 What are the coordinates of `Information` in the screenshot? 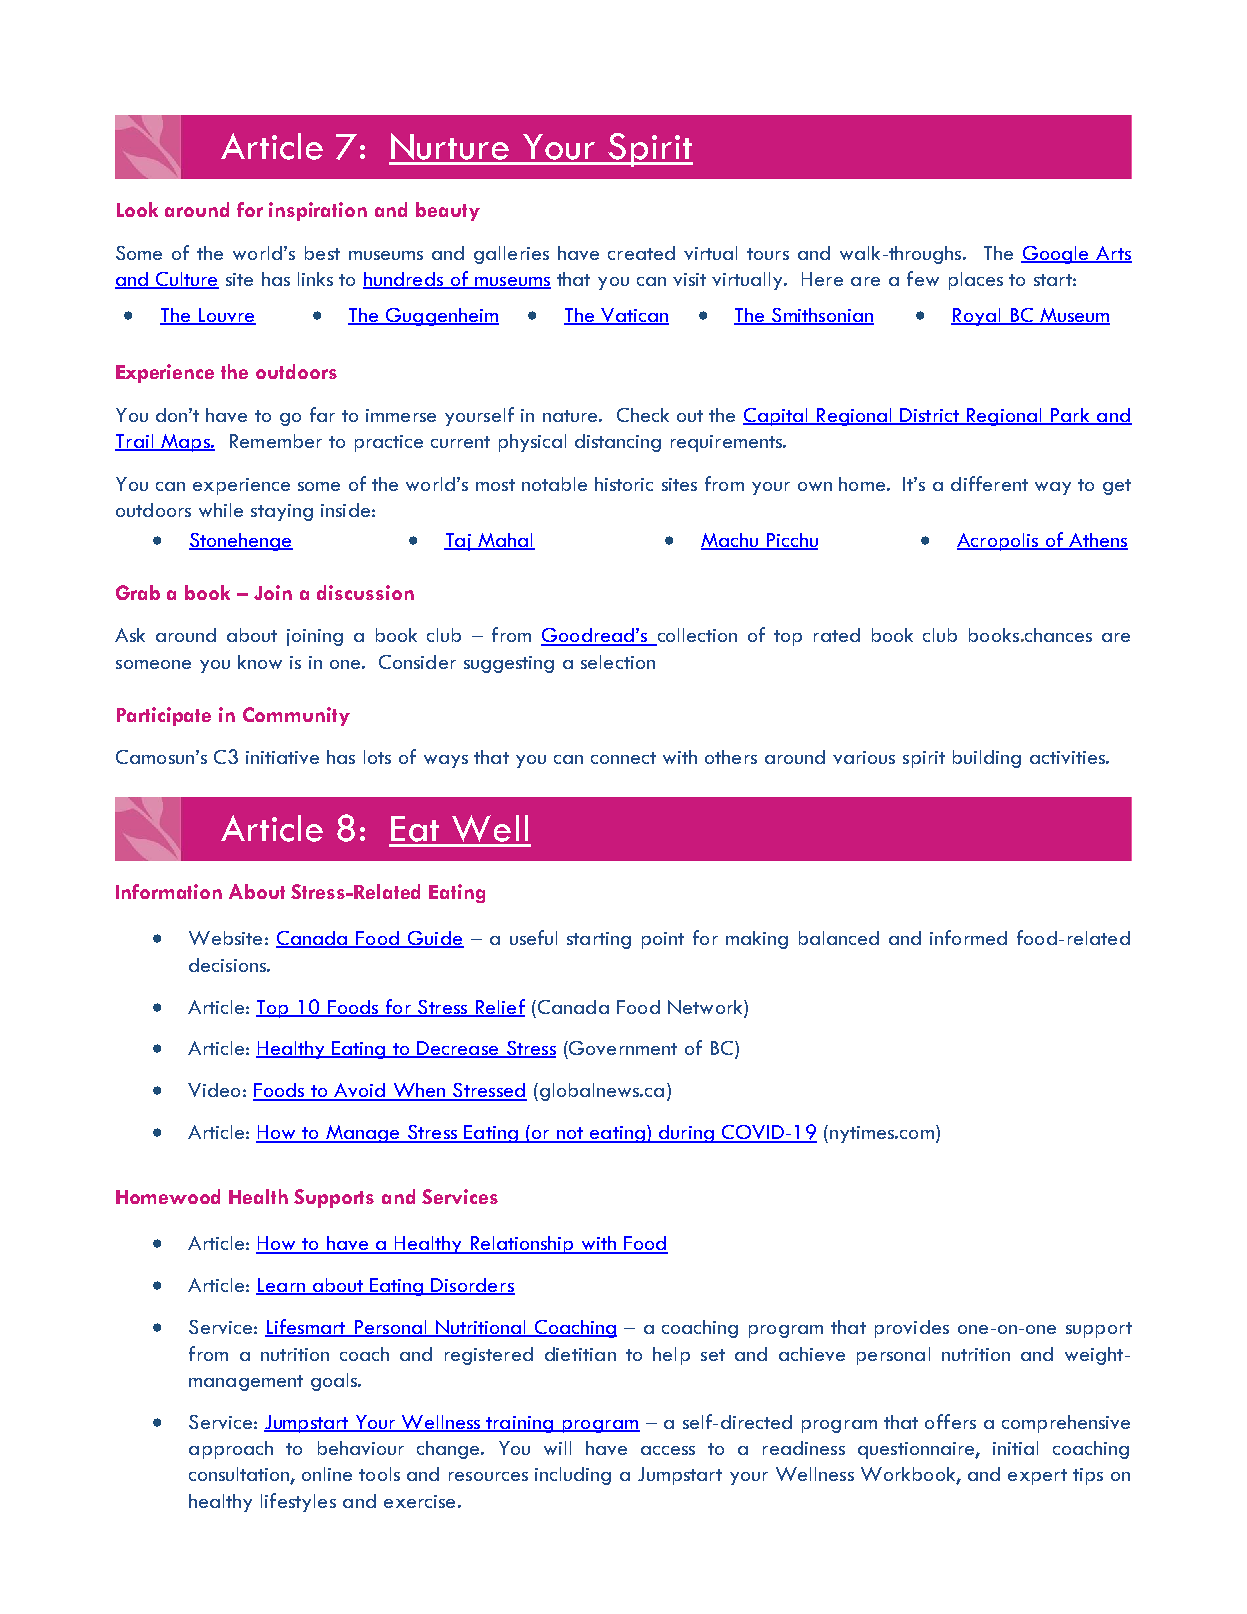 It's located at (169, 891).
